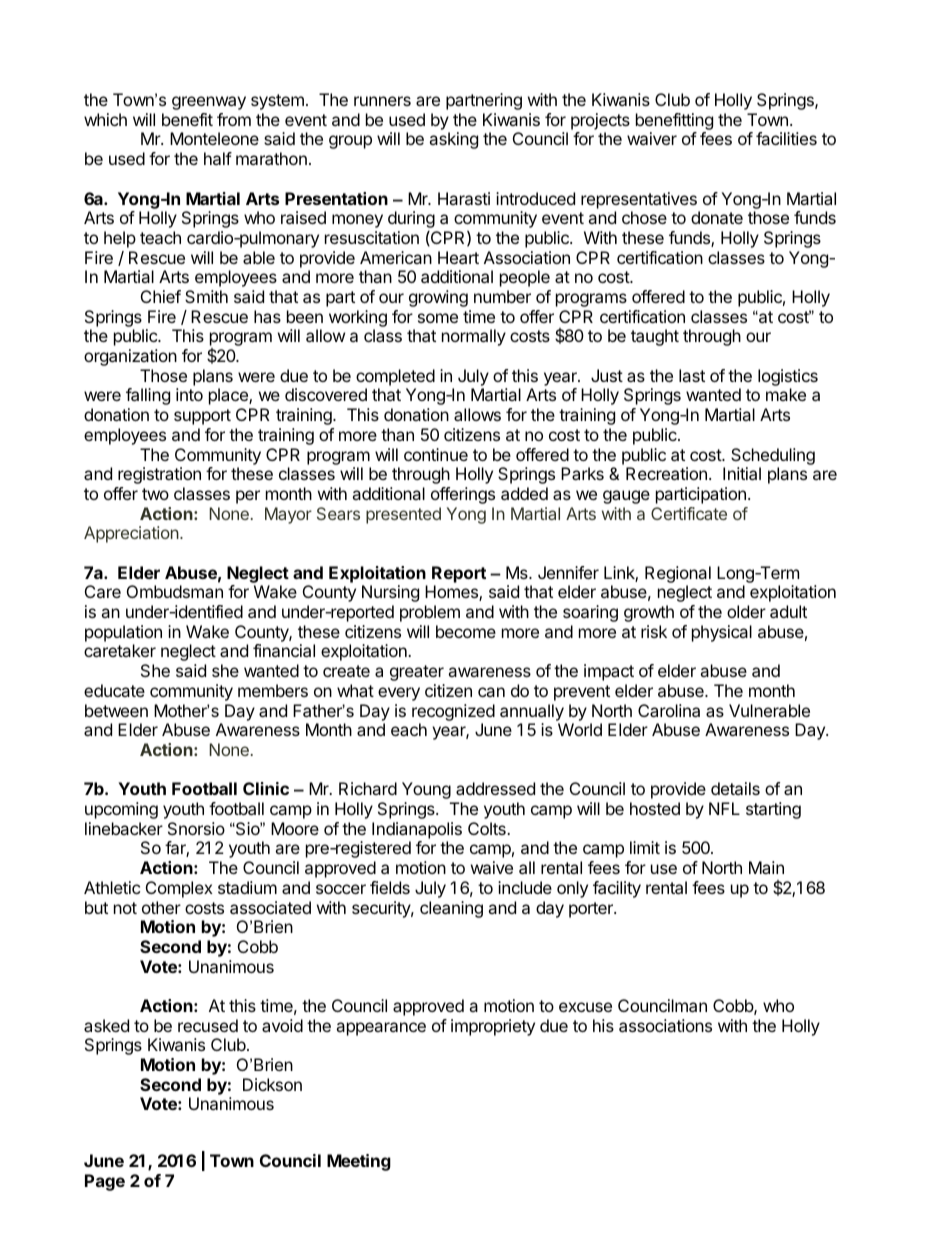 The width and height of the image is (952, 1233). I want to click on last, so click(692, 375).
